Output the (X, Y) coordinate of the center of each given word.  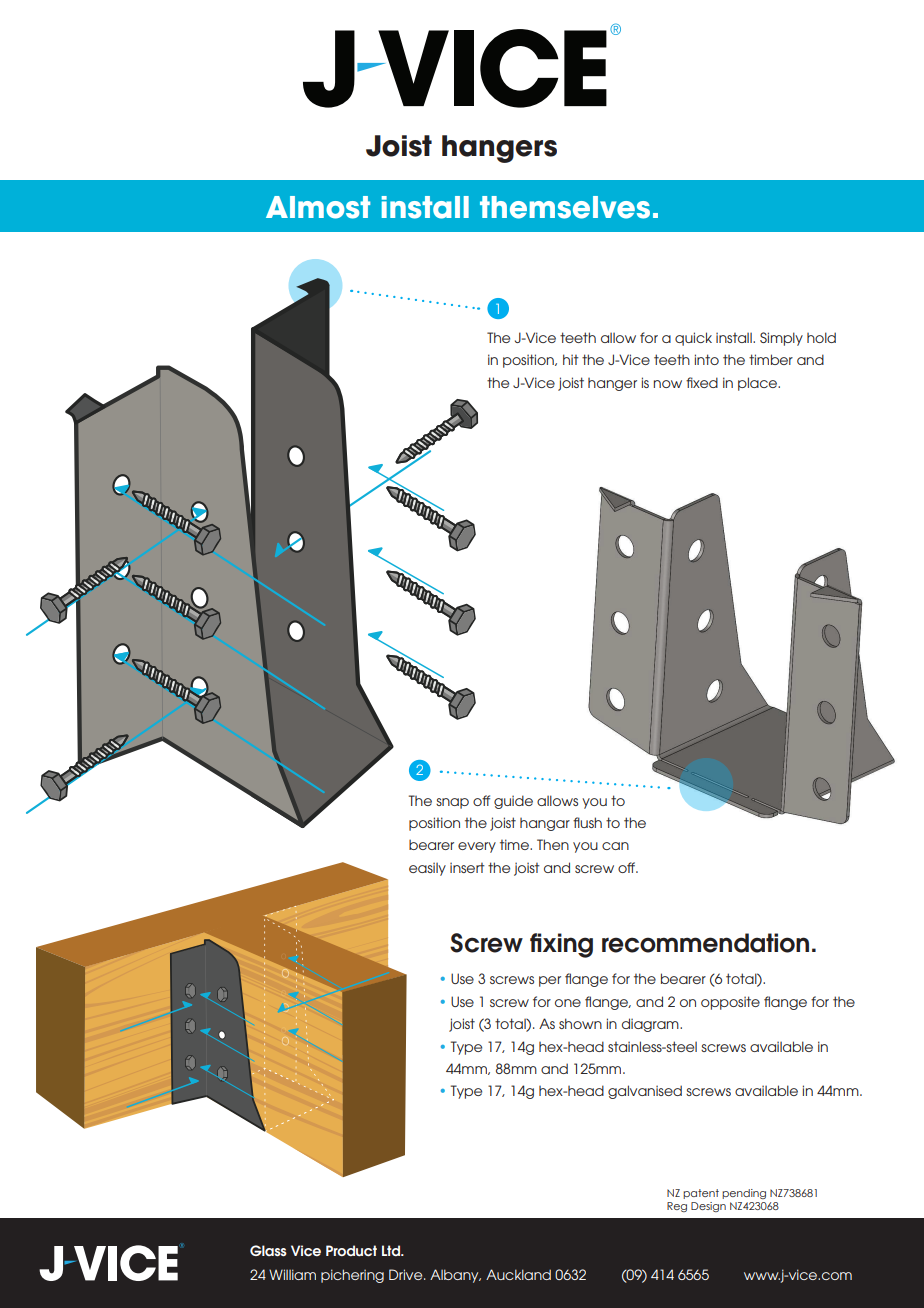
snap (452, 803)
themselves (565, 207)
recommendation (705, 943)
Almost (318, 207)
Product (351, 1251)
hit (571, 359)
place (758, 384)
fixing (561, 945)
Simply (781, 339)
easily (427, 869)
